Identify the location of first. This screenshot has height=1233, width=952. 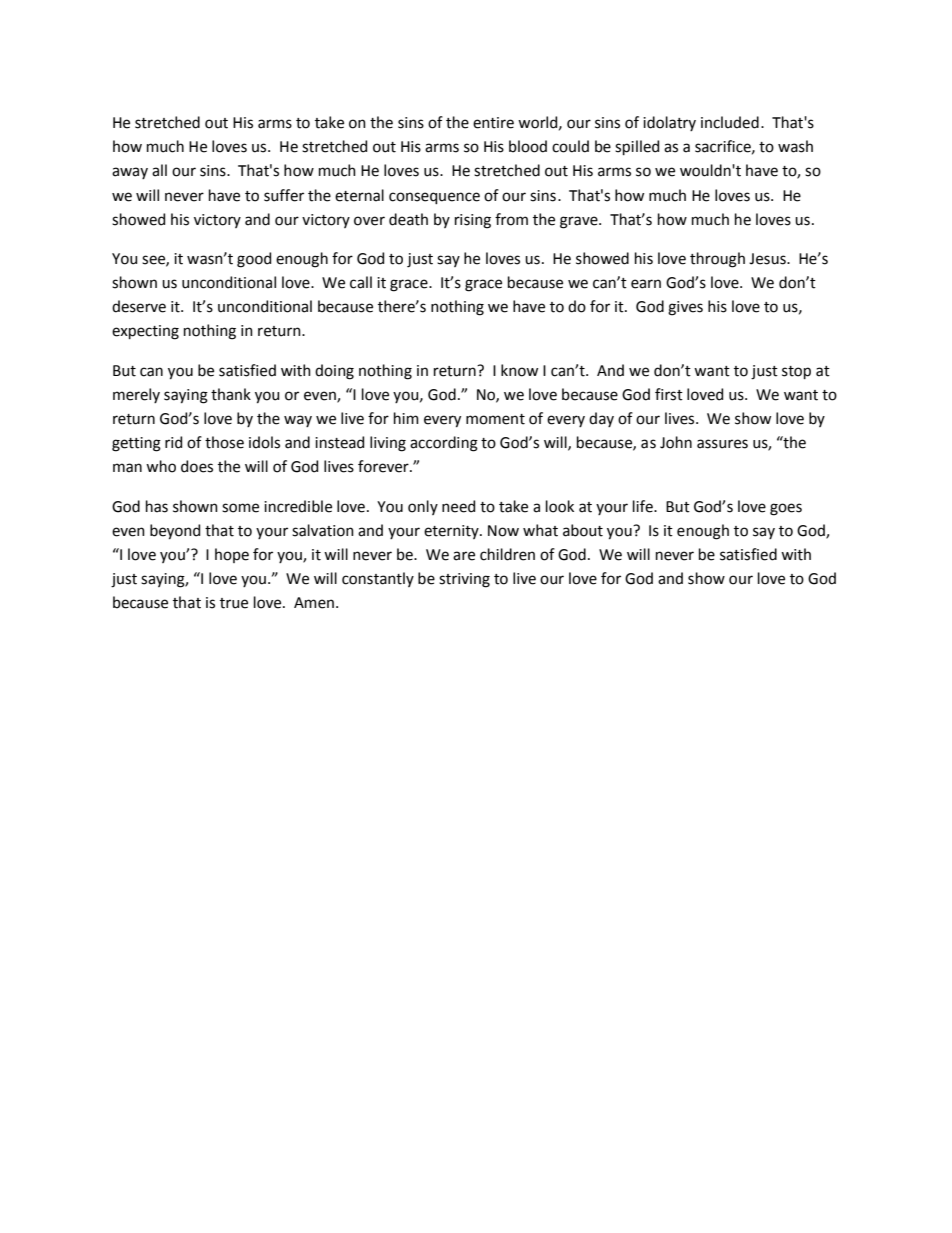
(669, 394).
